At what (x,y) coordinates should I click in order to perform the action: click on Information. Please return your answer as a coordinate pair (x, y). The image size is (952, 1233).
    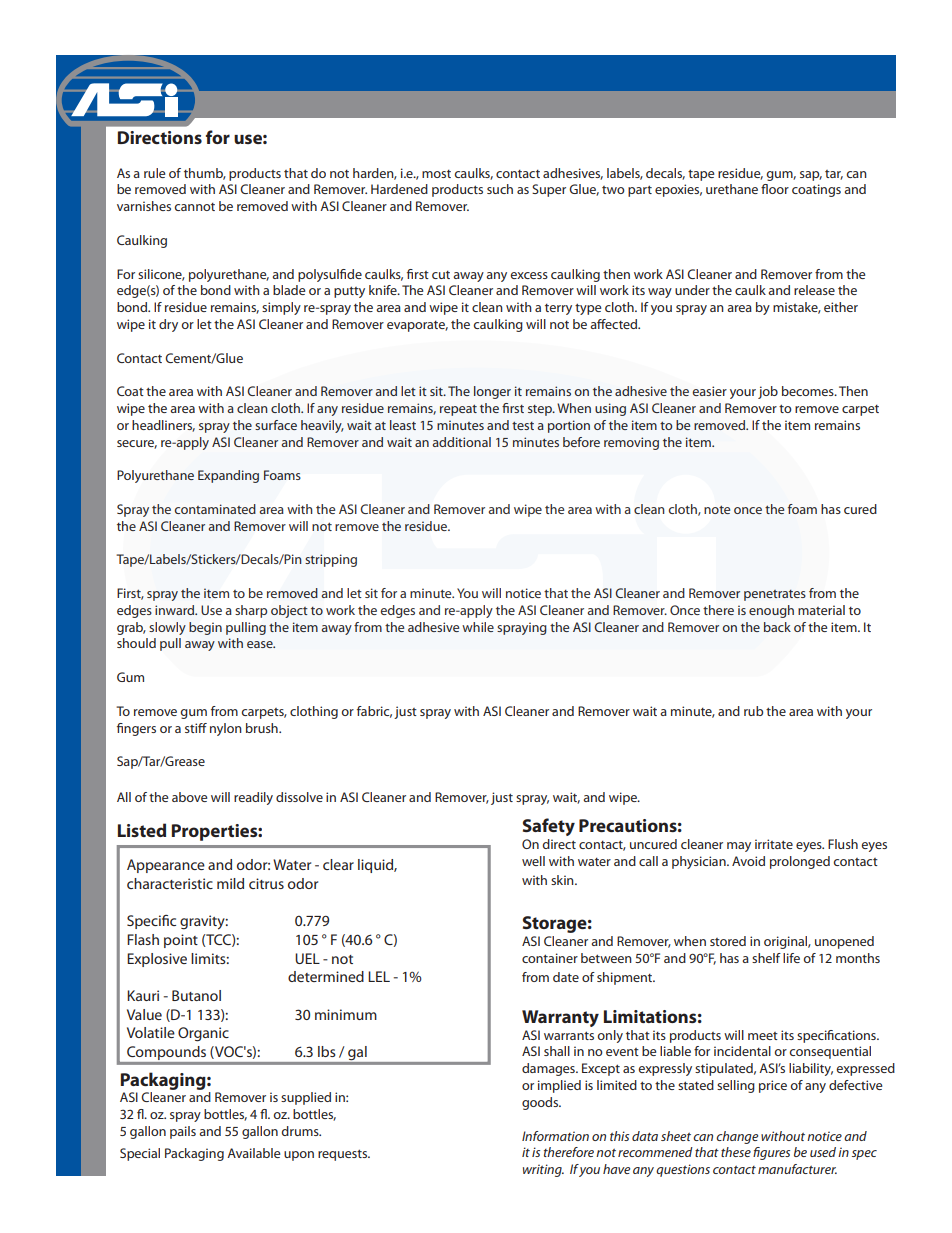
    Looking at the image, I should click on (555, 1136).
